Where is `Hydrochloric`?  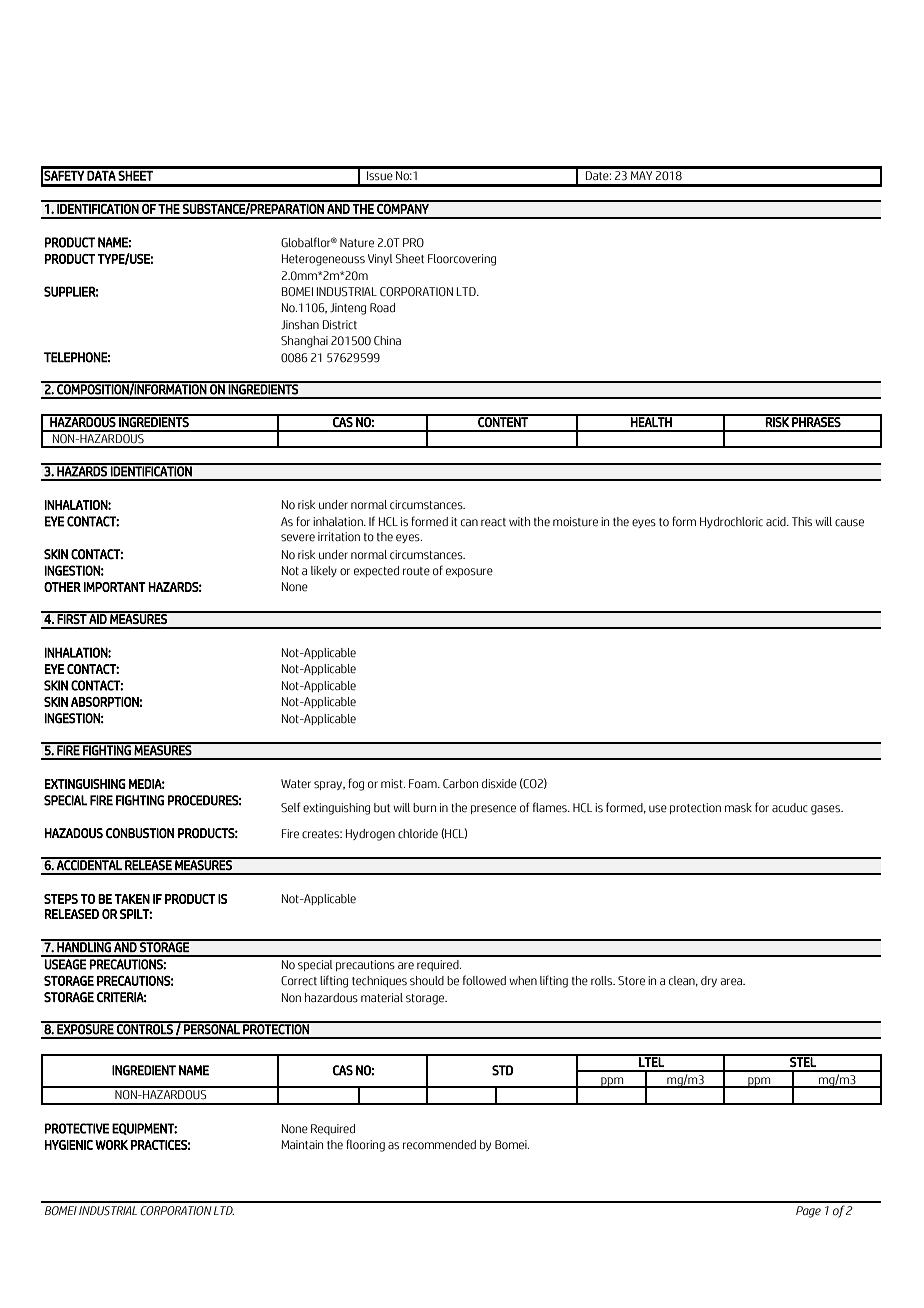 Hydrochloric is located at coordinates (731, 522).
